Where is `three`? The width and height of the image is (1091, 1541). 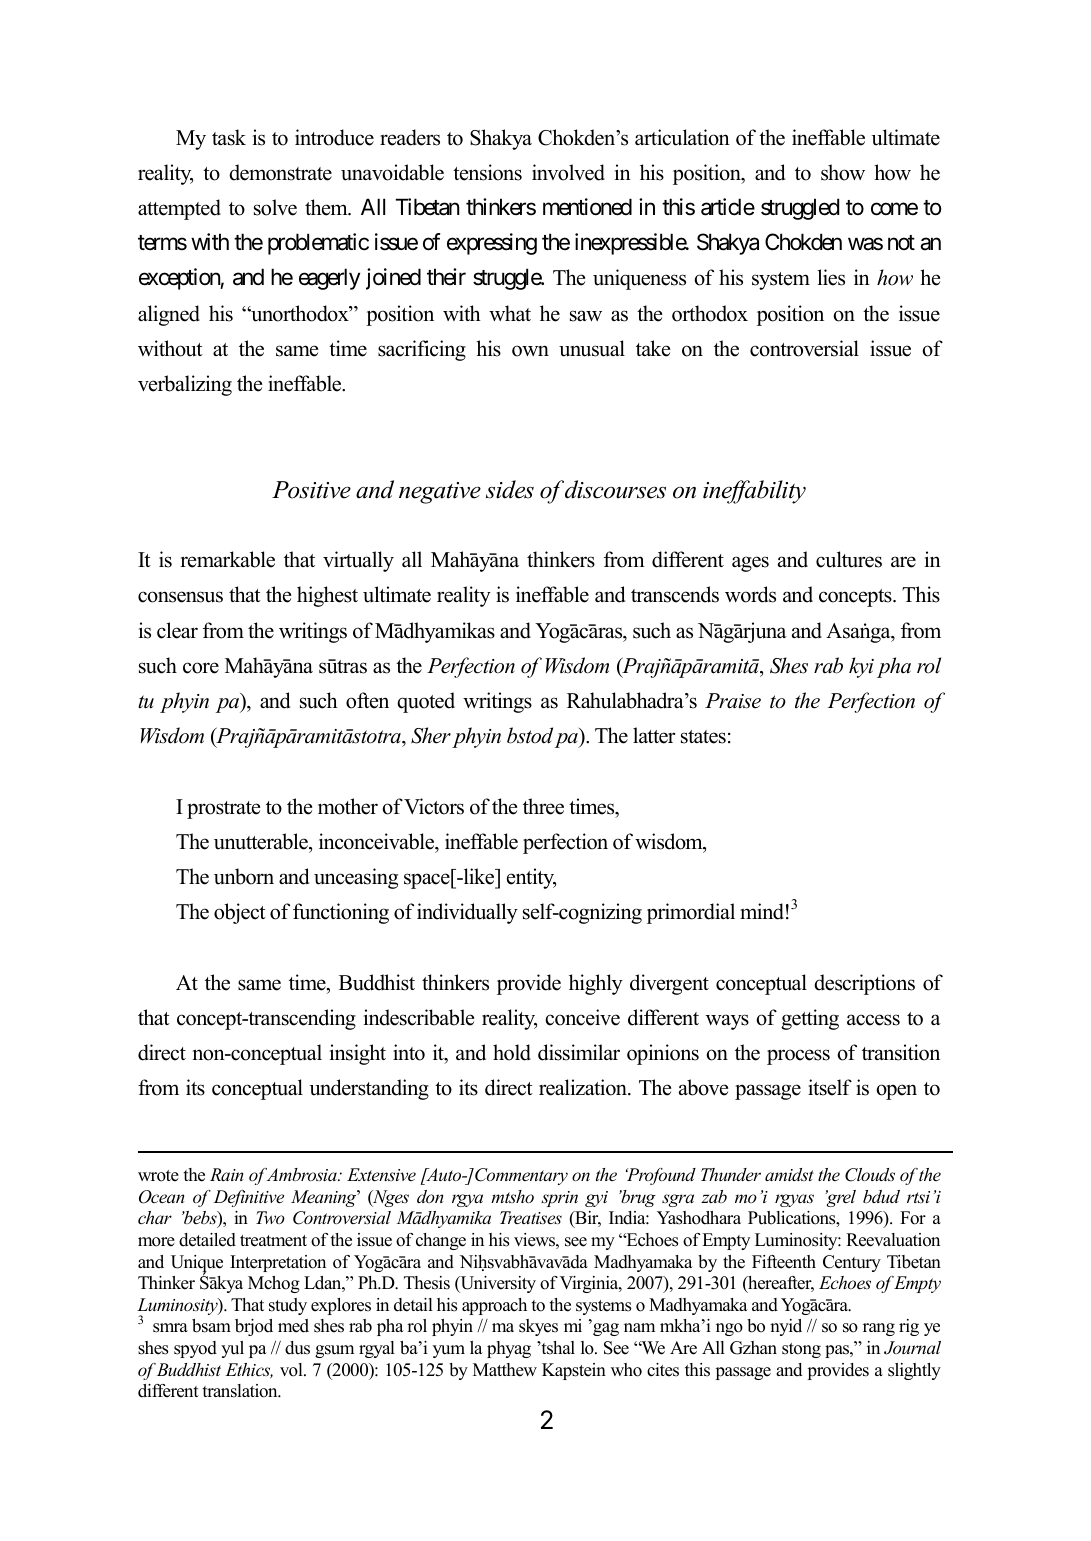 three is located at coordinates (543, 806).
